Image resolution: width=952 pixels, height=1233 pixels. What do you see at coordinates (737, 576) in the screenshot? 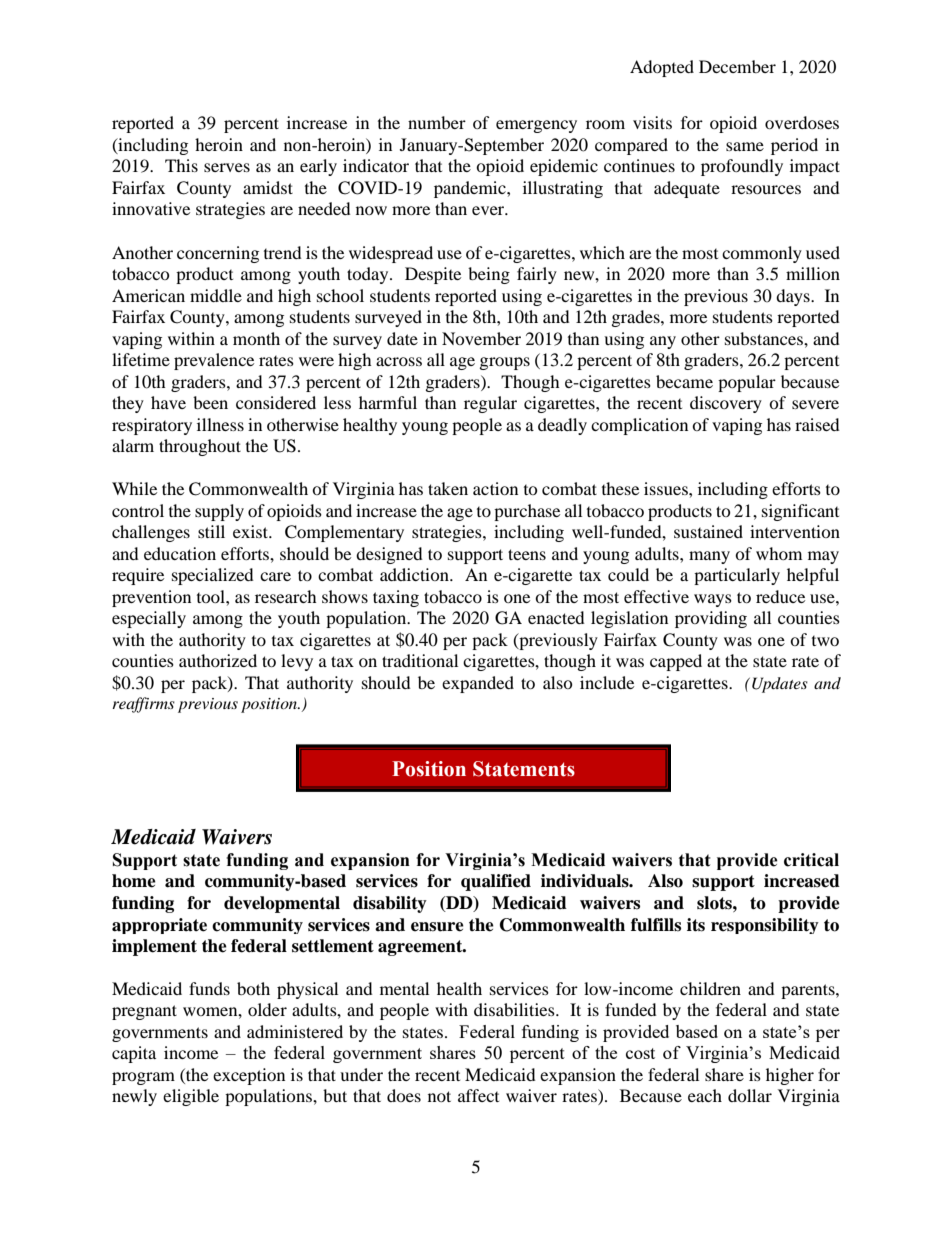
I see `particularly` at bounding box center [737, 576].
